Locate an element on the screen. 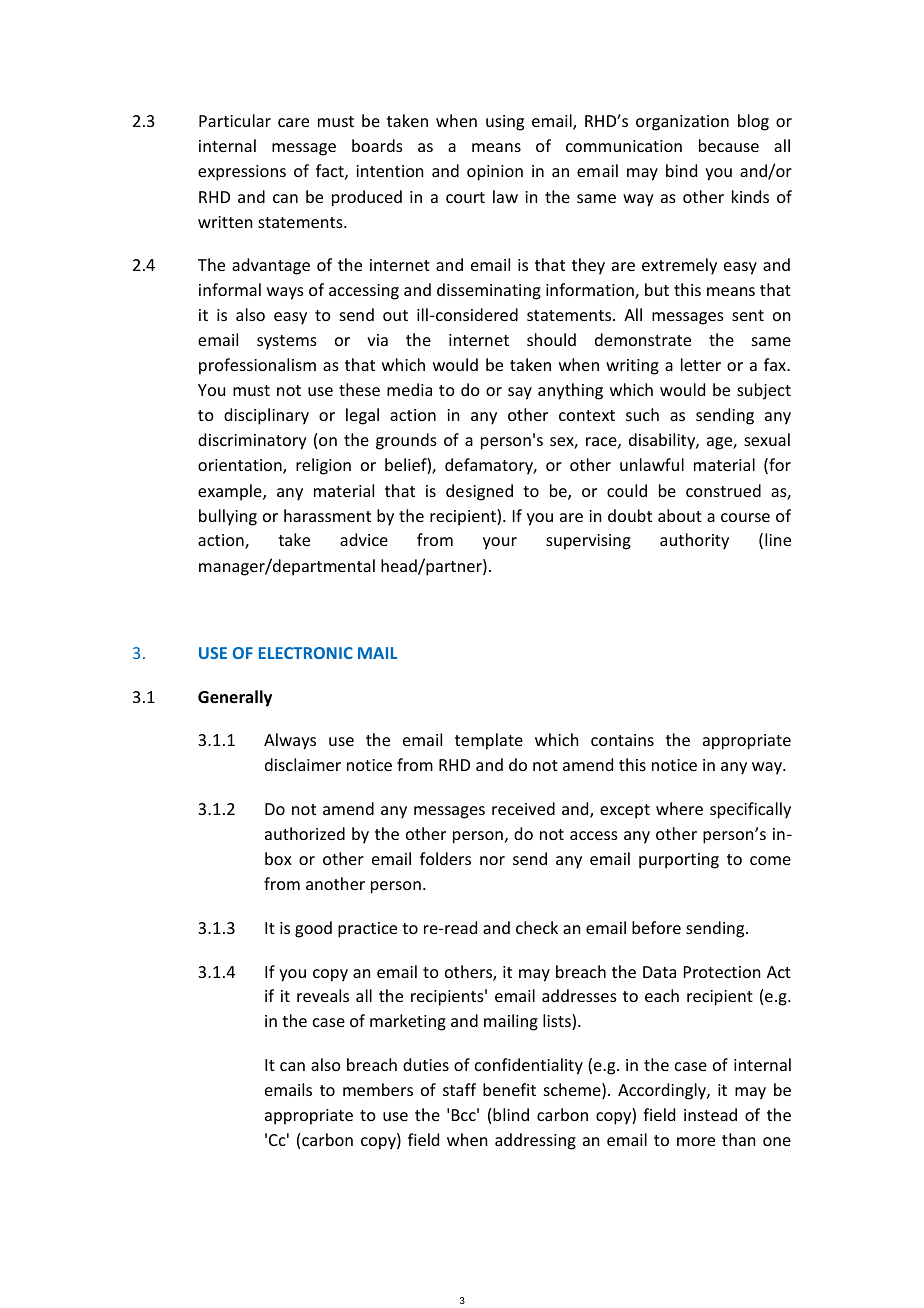  care is located at coordinates (293, 122).
